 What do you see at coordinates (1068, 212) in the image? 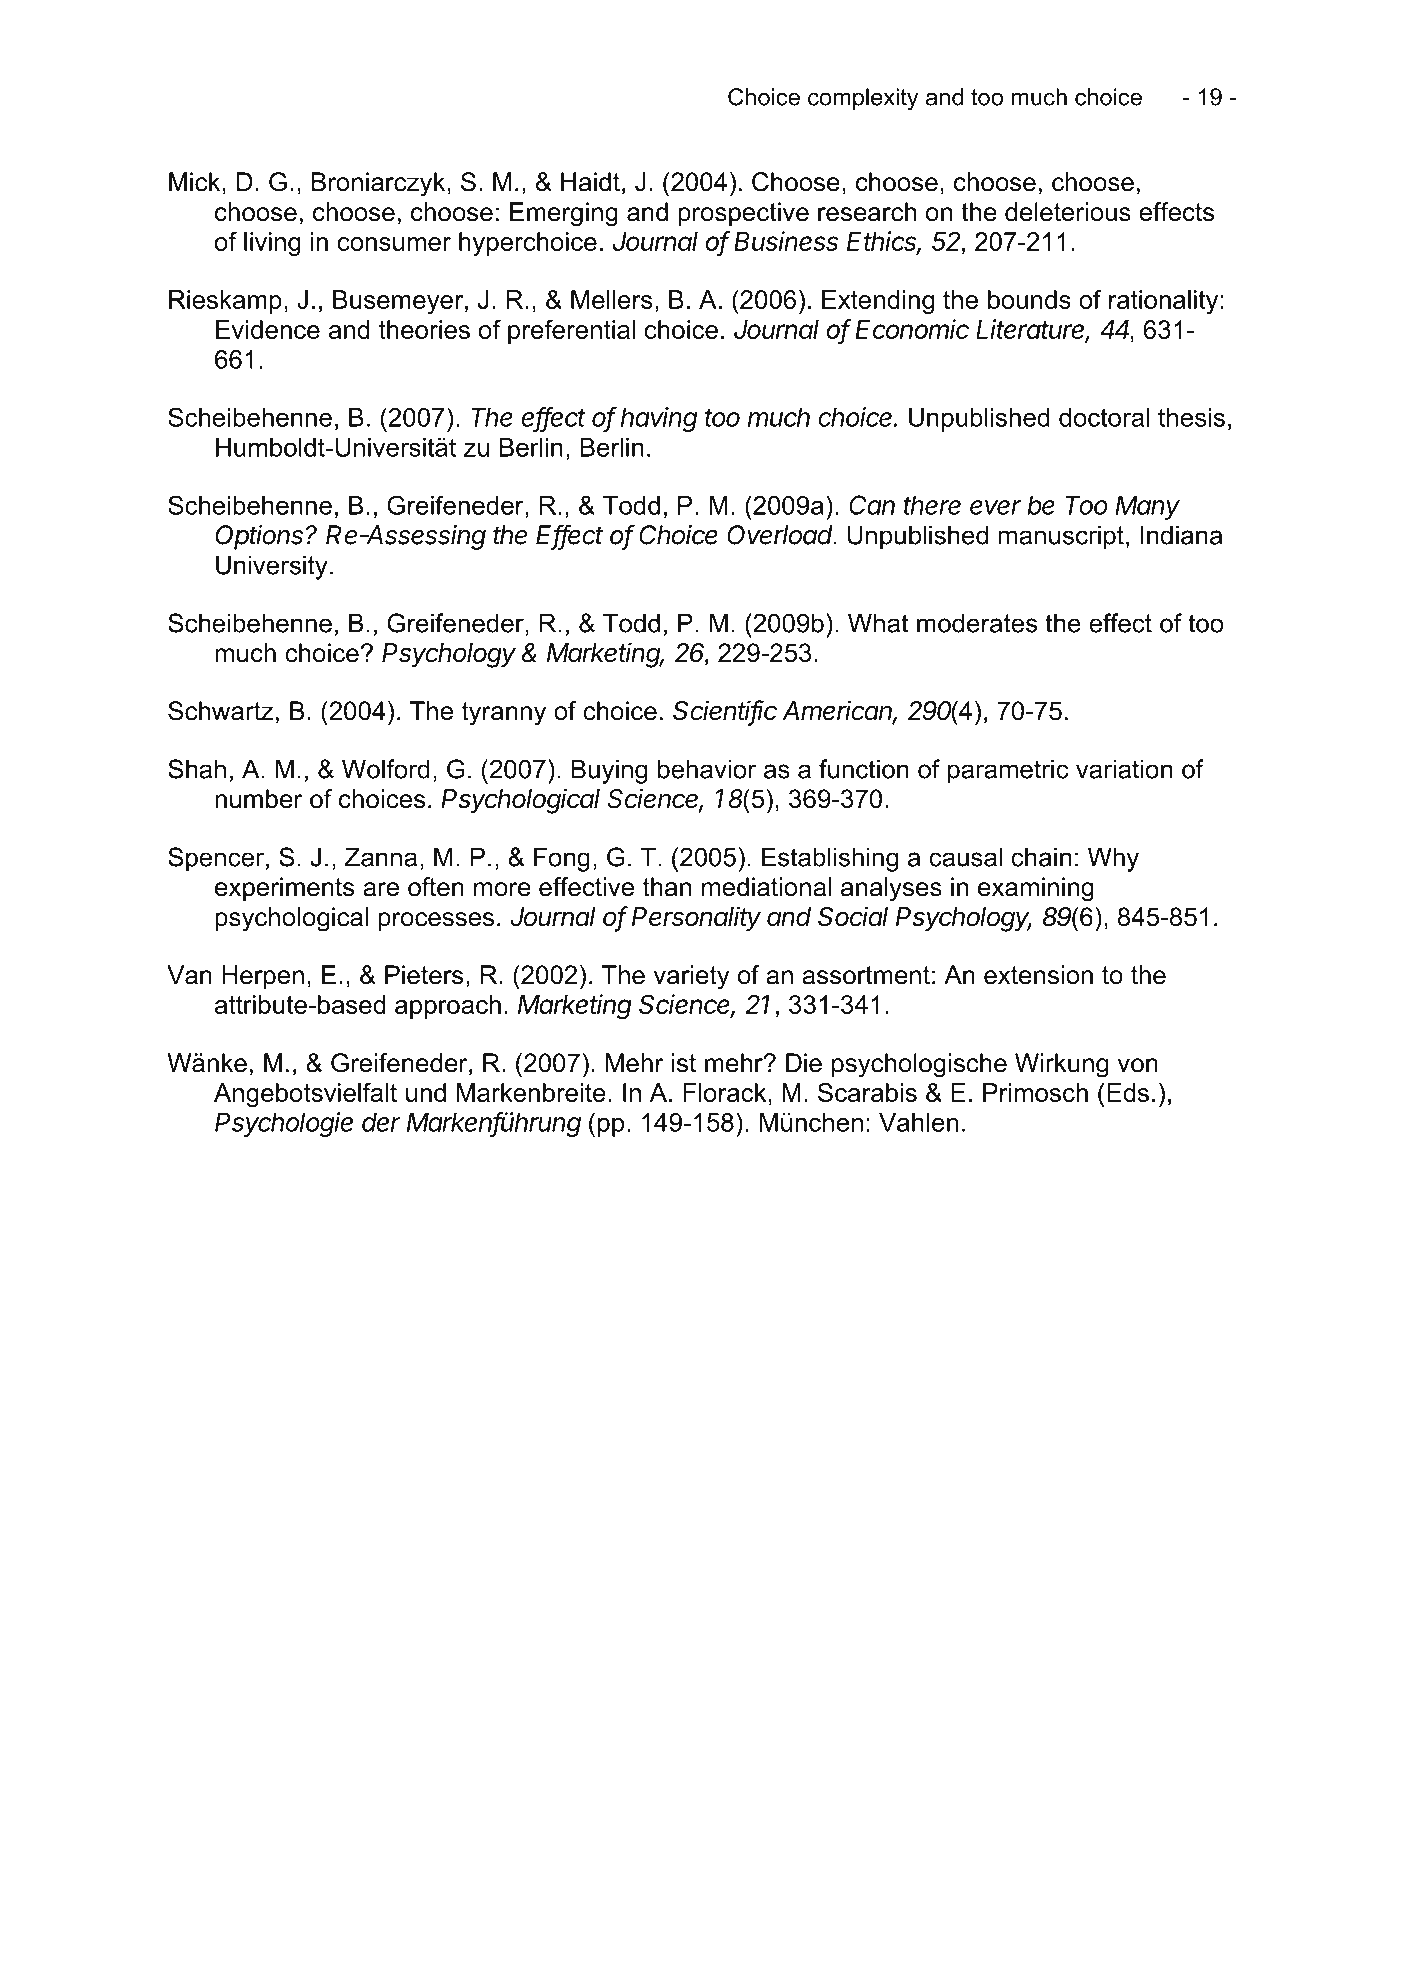
I see `deleterious` at bounding box center [1068, 212].
